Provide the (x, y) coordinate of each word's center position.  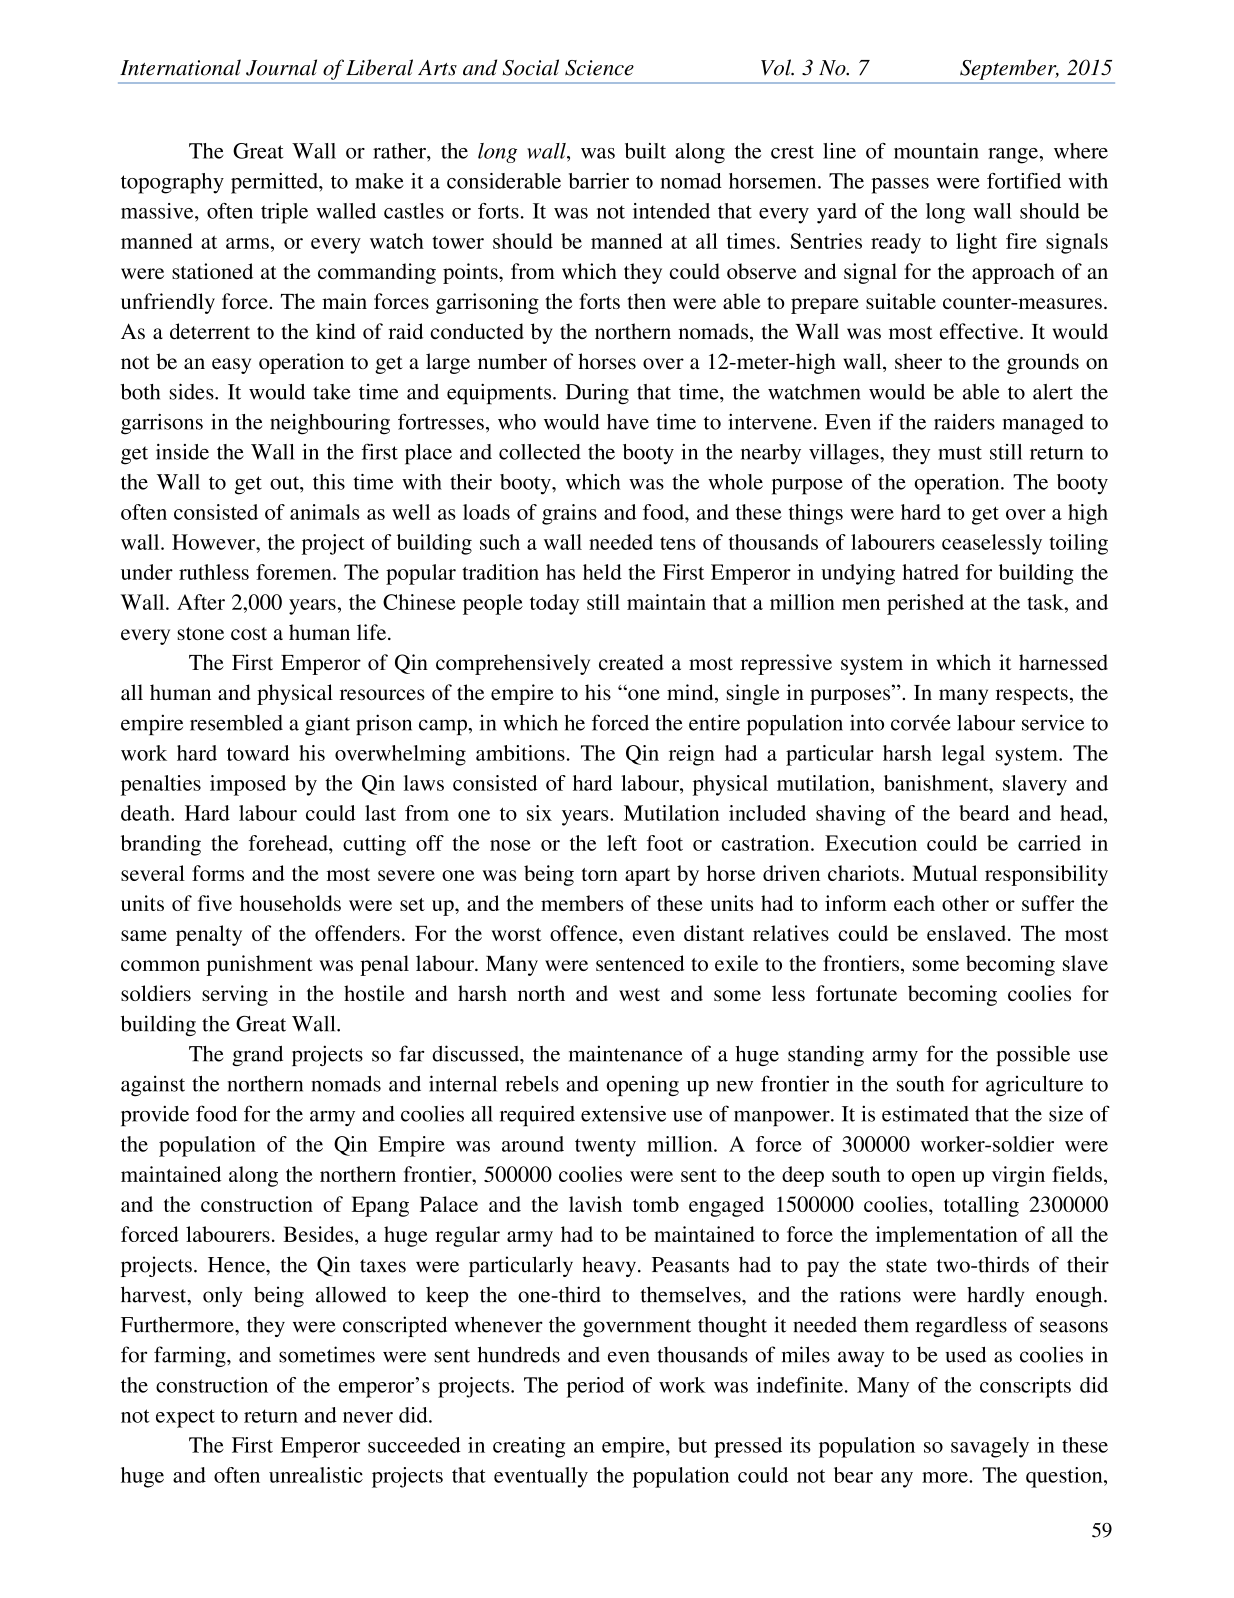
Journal (281, 67)
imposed (248, 785)
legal (963, 755)
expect (185, 1418)
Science (599, 68)
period (595, 1387)
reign (692, 755)
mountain (936, 151)
